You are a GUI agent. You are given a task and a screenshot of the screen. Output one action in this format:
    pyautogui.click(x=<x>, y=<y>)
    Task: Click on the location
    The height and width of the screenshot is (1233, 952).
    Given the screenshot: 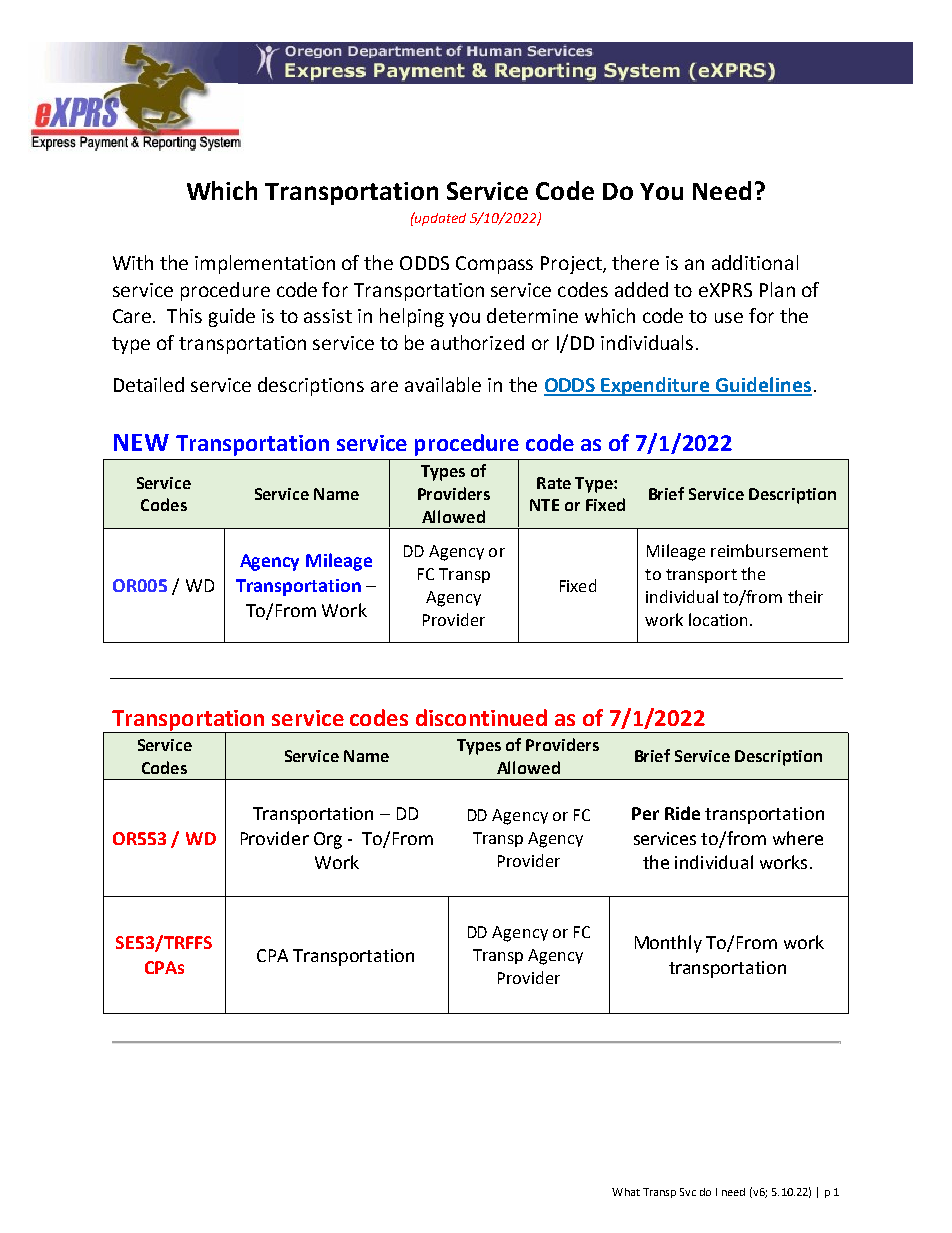 What is the action you would take?
    pyautogui.click(x=718, y=619)
